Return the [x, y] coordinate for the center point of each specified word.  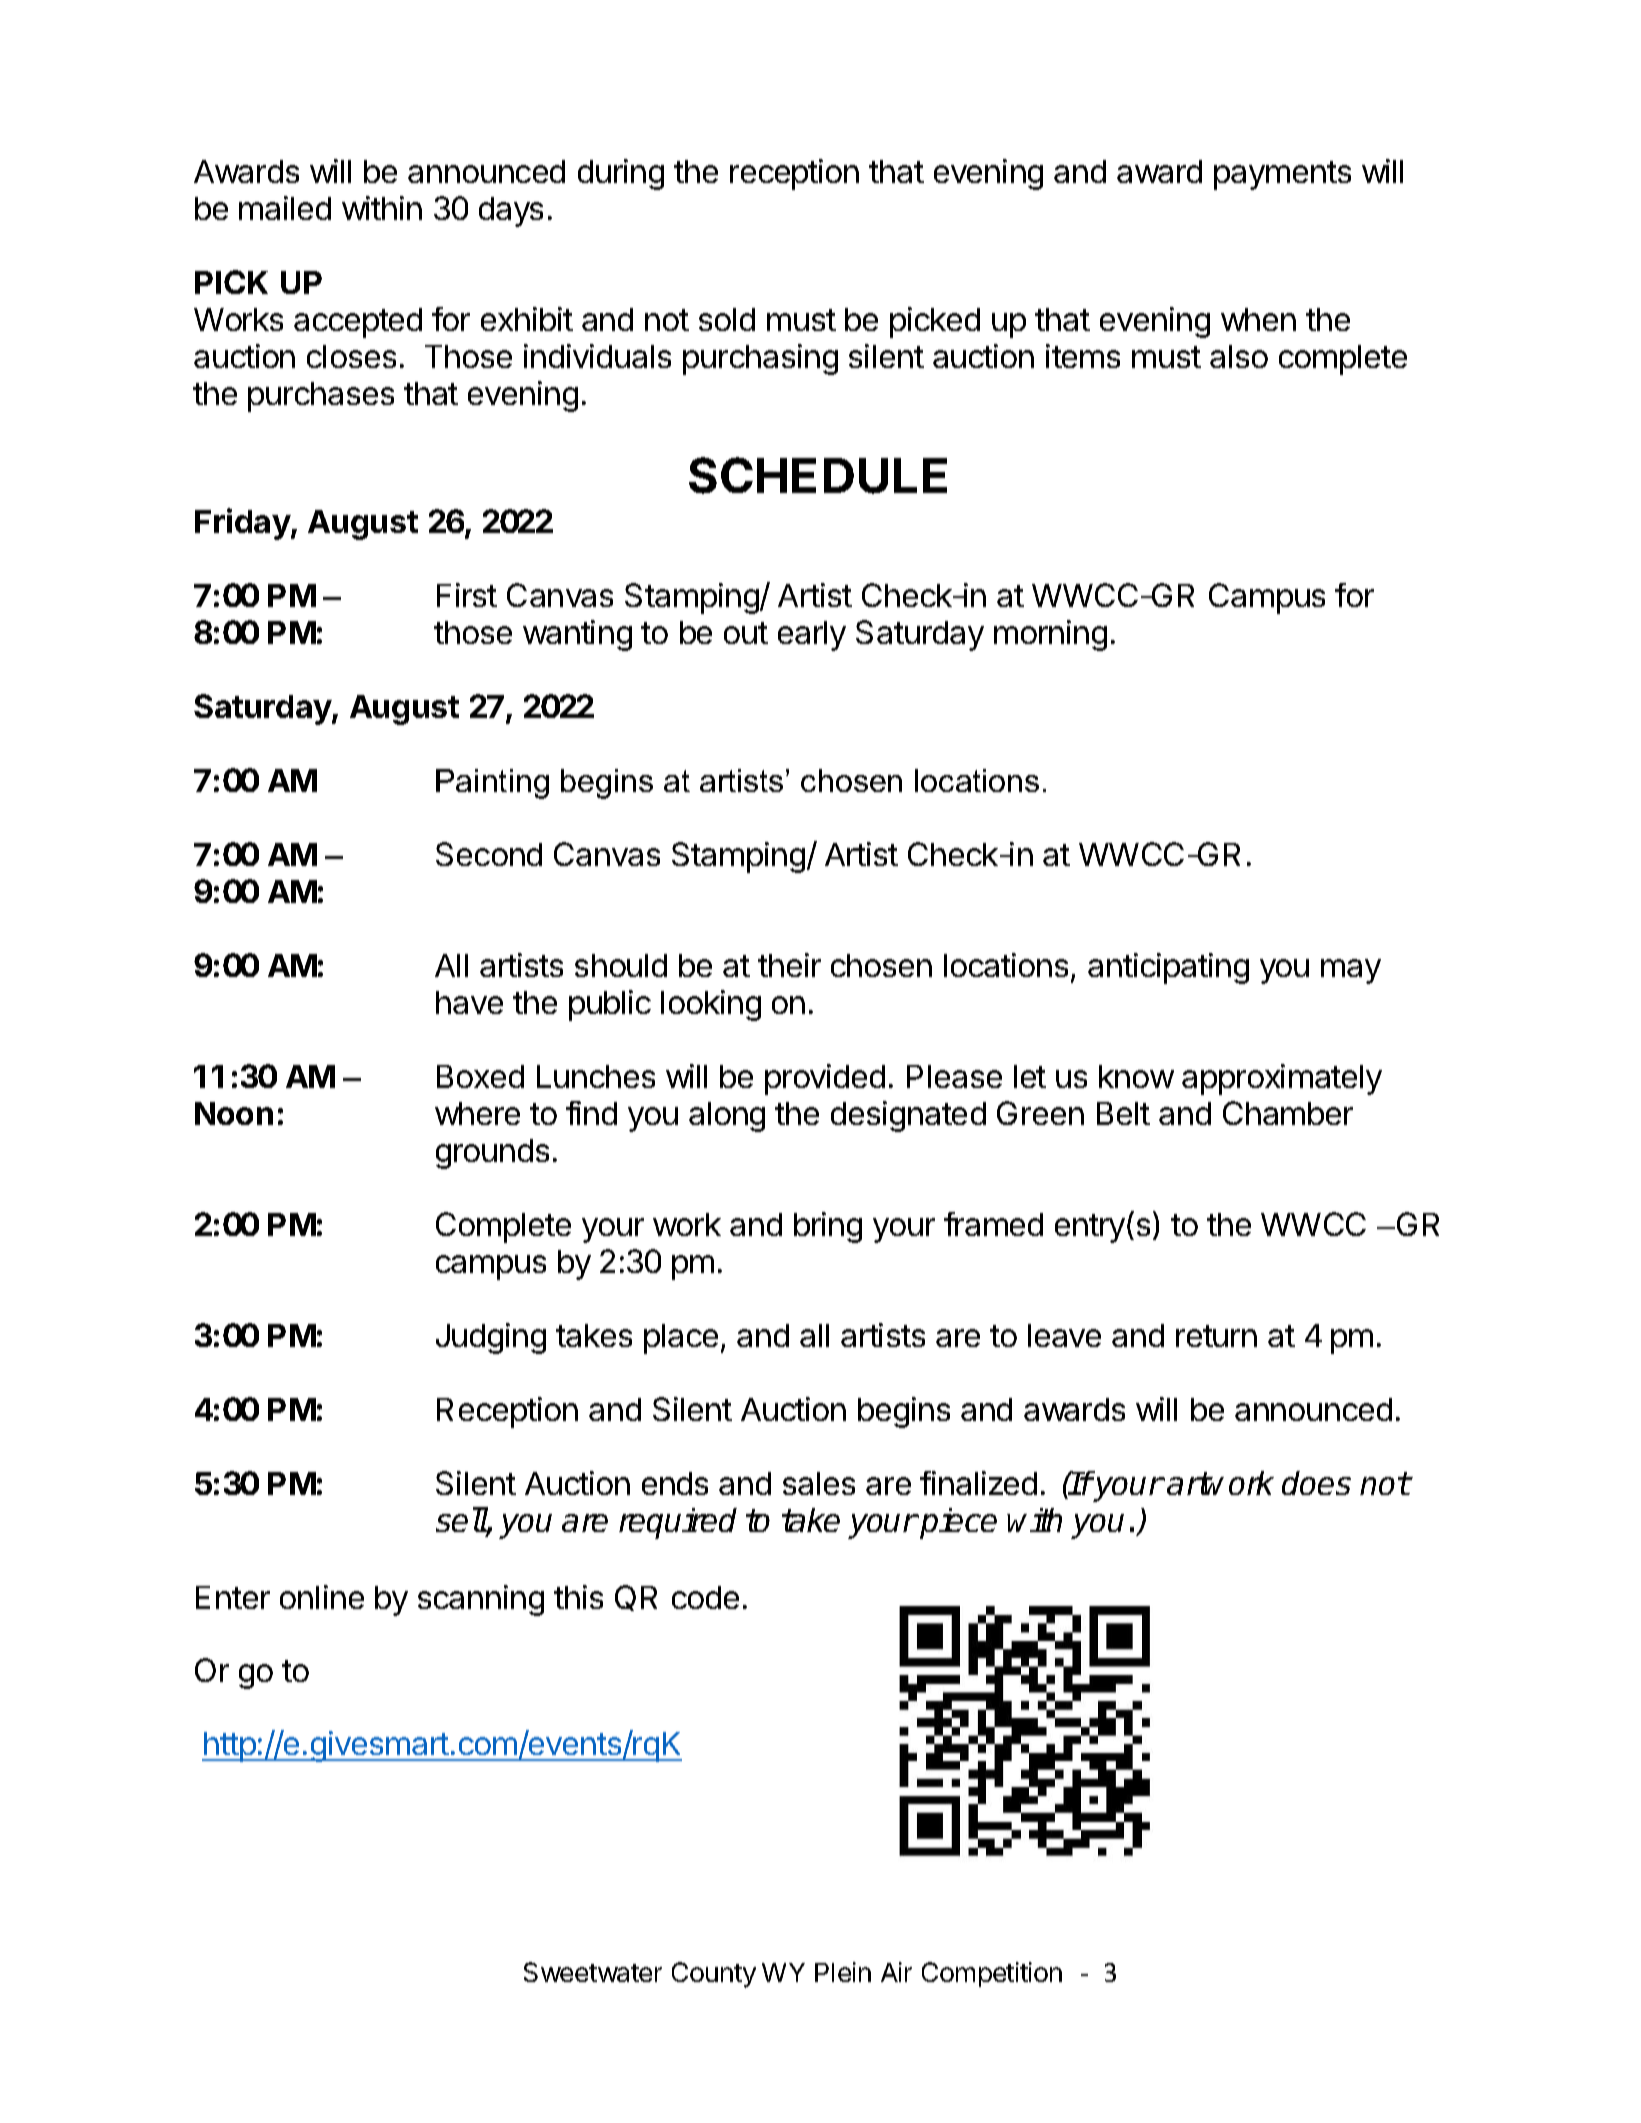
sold [727, 319]
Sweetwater [593, 1972]
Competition [992, 1974]
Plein [843, 1972]
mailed [285, 208]
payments [1282, 175]
